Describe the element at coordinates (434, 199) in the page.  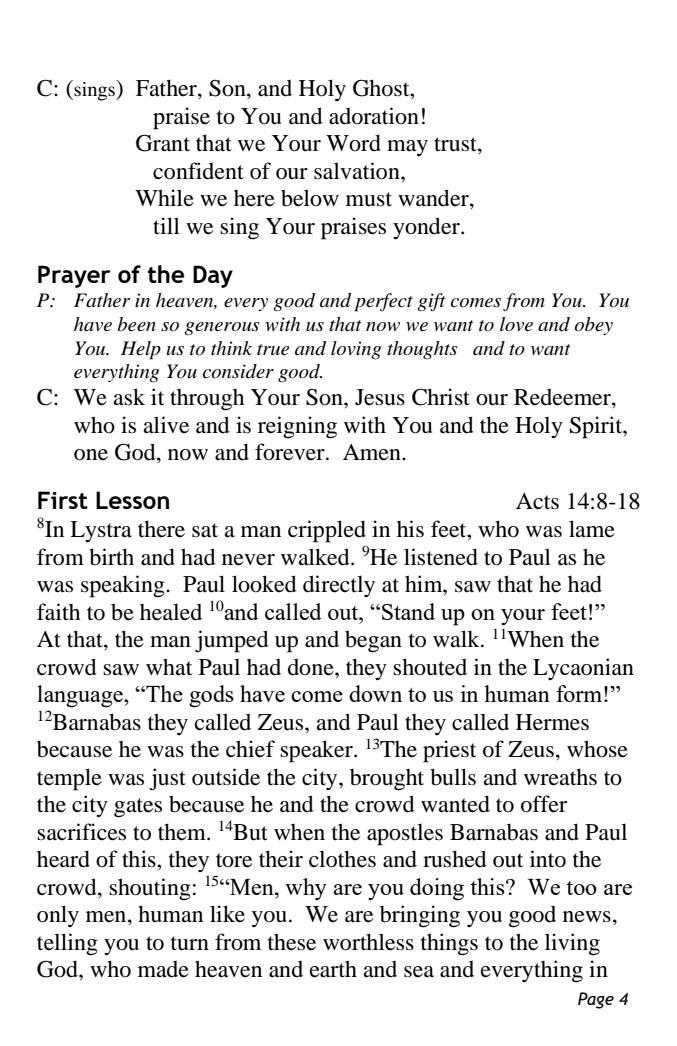
I see `wander` at that location.
